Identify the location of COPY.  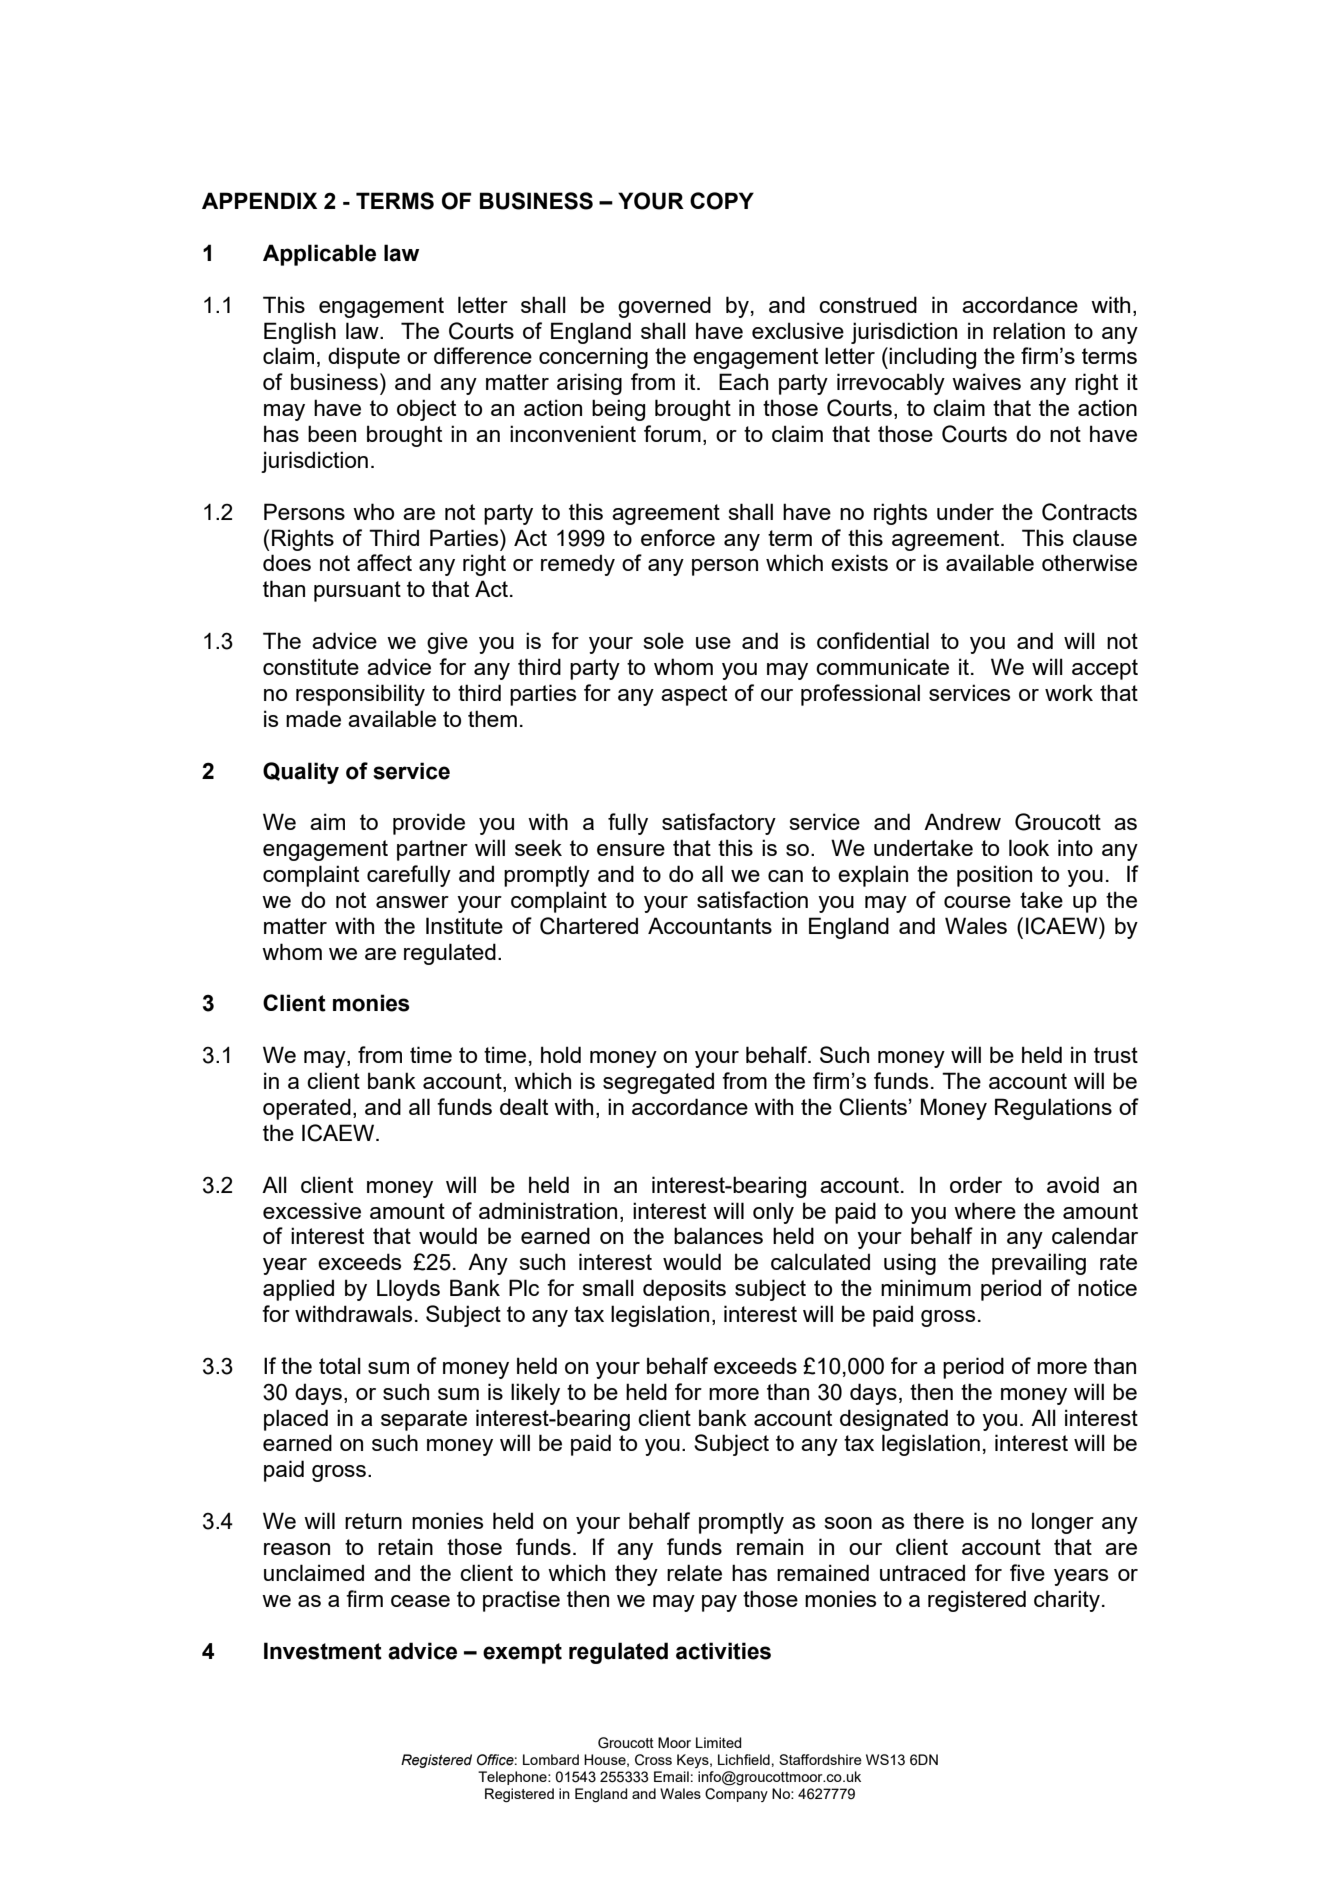
(722, 201).
